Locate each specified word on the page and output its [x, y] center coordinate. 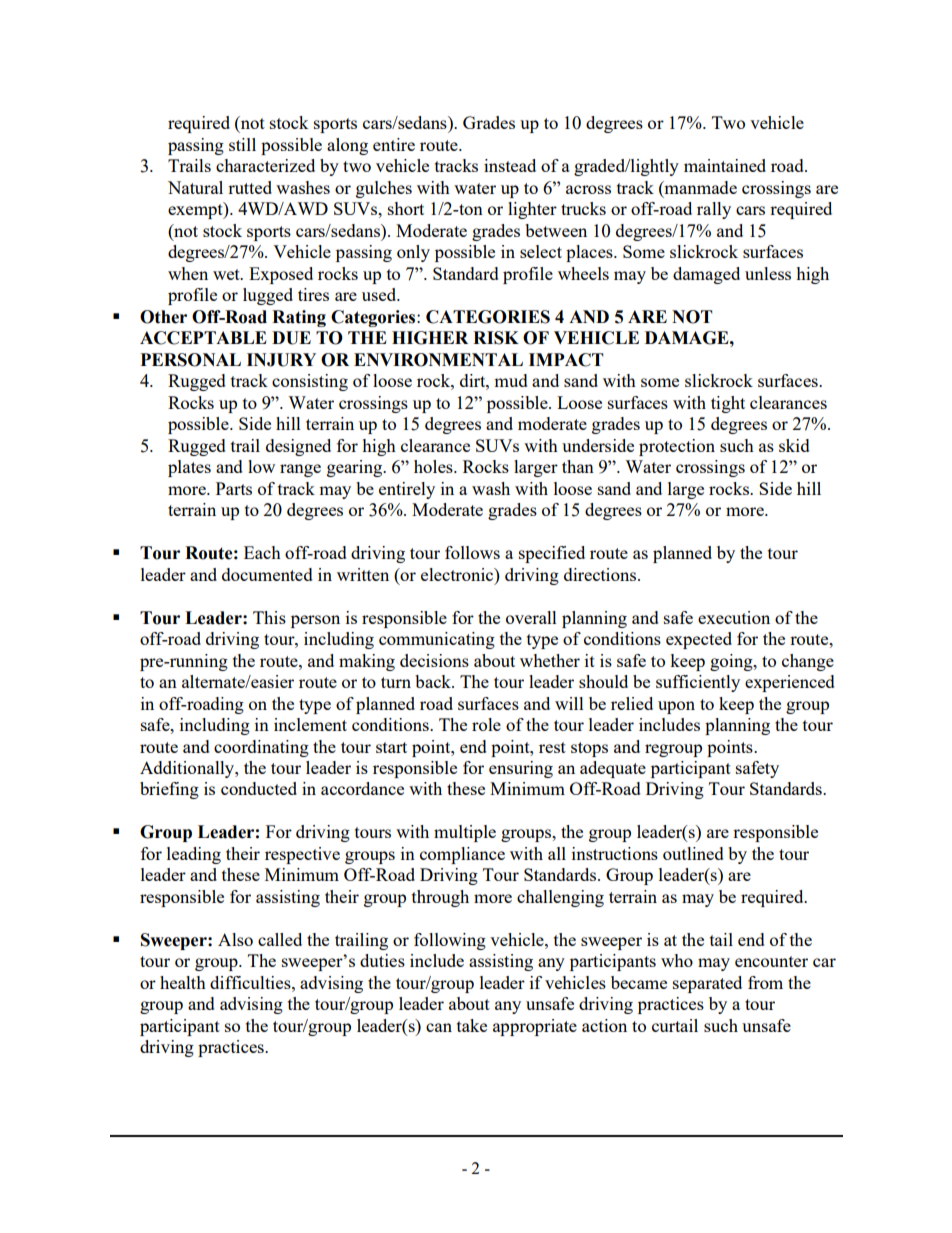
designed [298, 447]
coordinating [261, 748]
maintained [725, 165]
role [486, 724]
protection [677, 447]
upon [676, 707]
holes [434, 466]
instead [510, 165]
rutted [250, 187]
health [183, 982]
